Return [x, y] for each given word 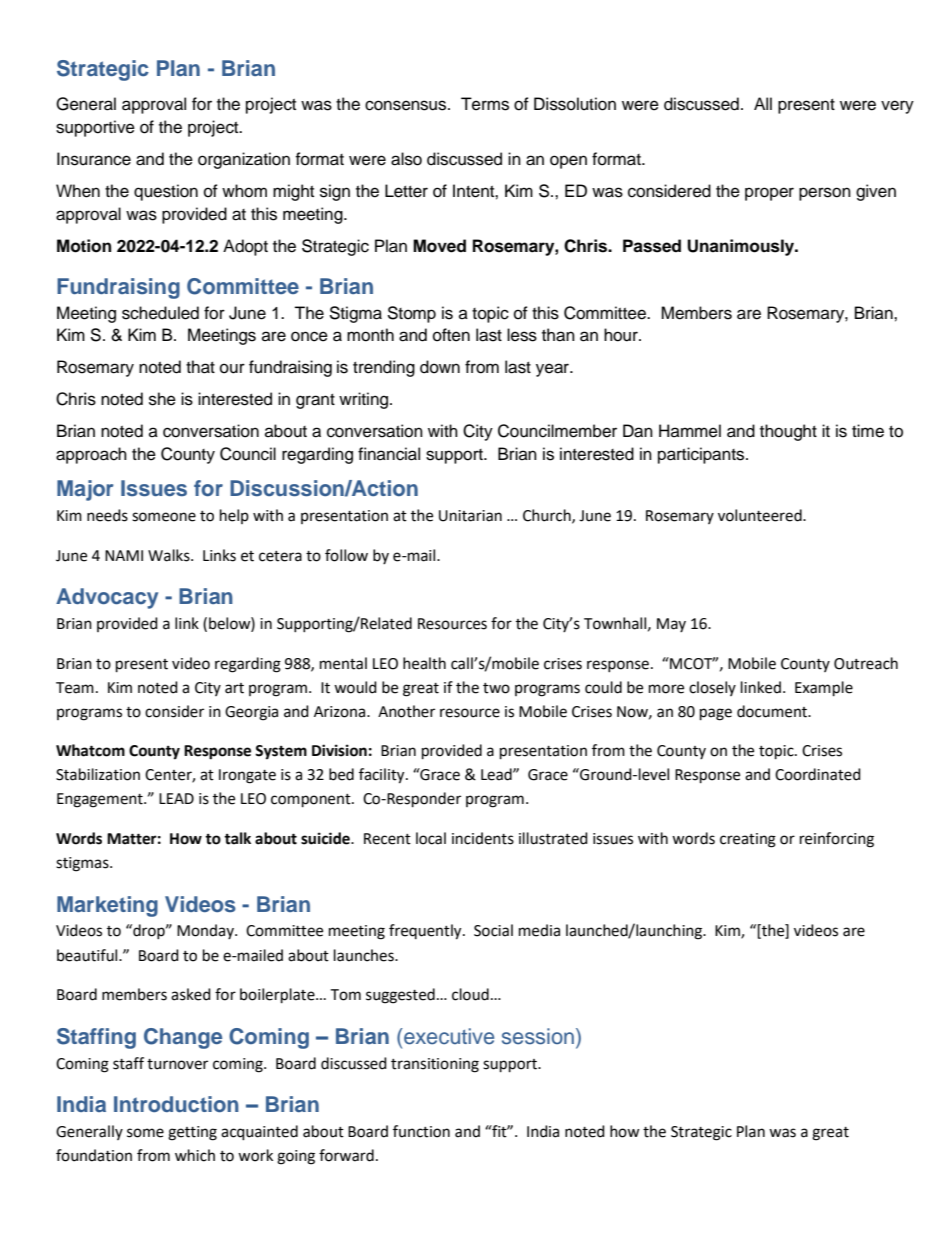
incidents [483, 838]
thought [788, 432]
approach [91, 455]
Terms [485, 104]
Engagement [101, 800]
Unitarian [470, 516]
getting [192, 1133]
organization [244, 160]
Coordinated [818, 774]
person [825, 194]
